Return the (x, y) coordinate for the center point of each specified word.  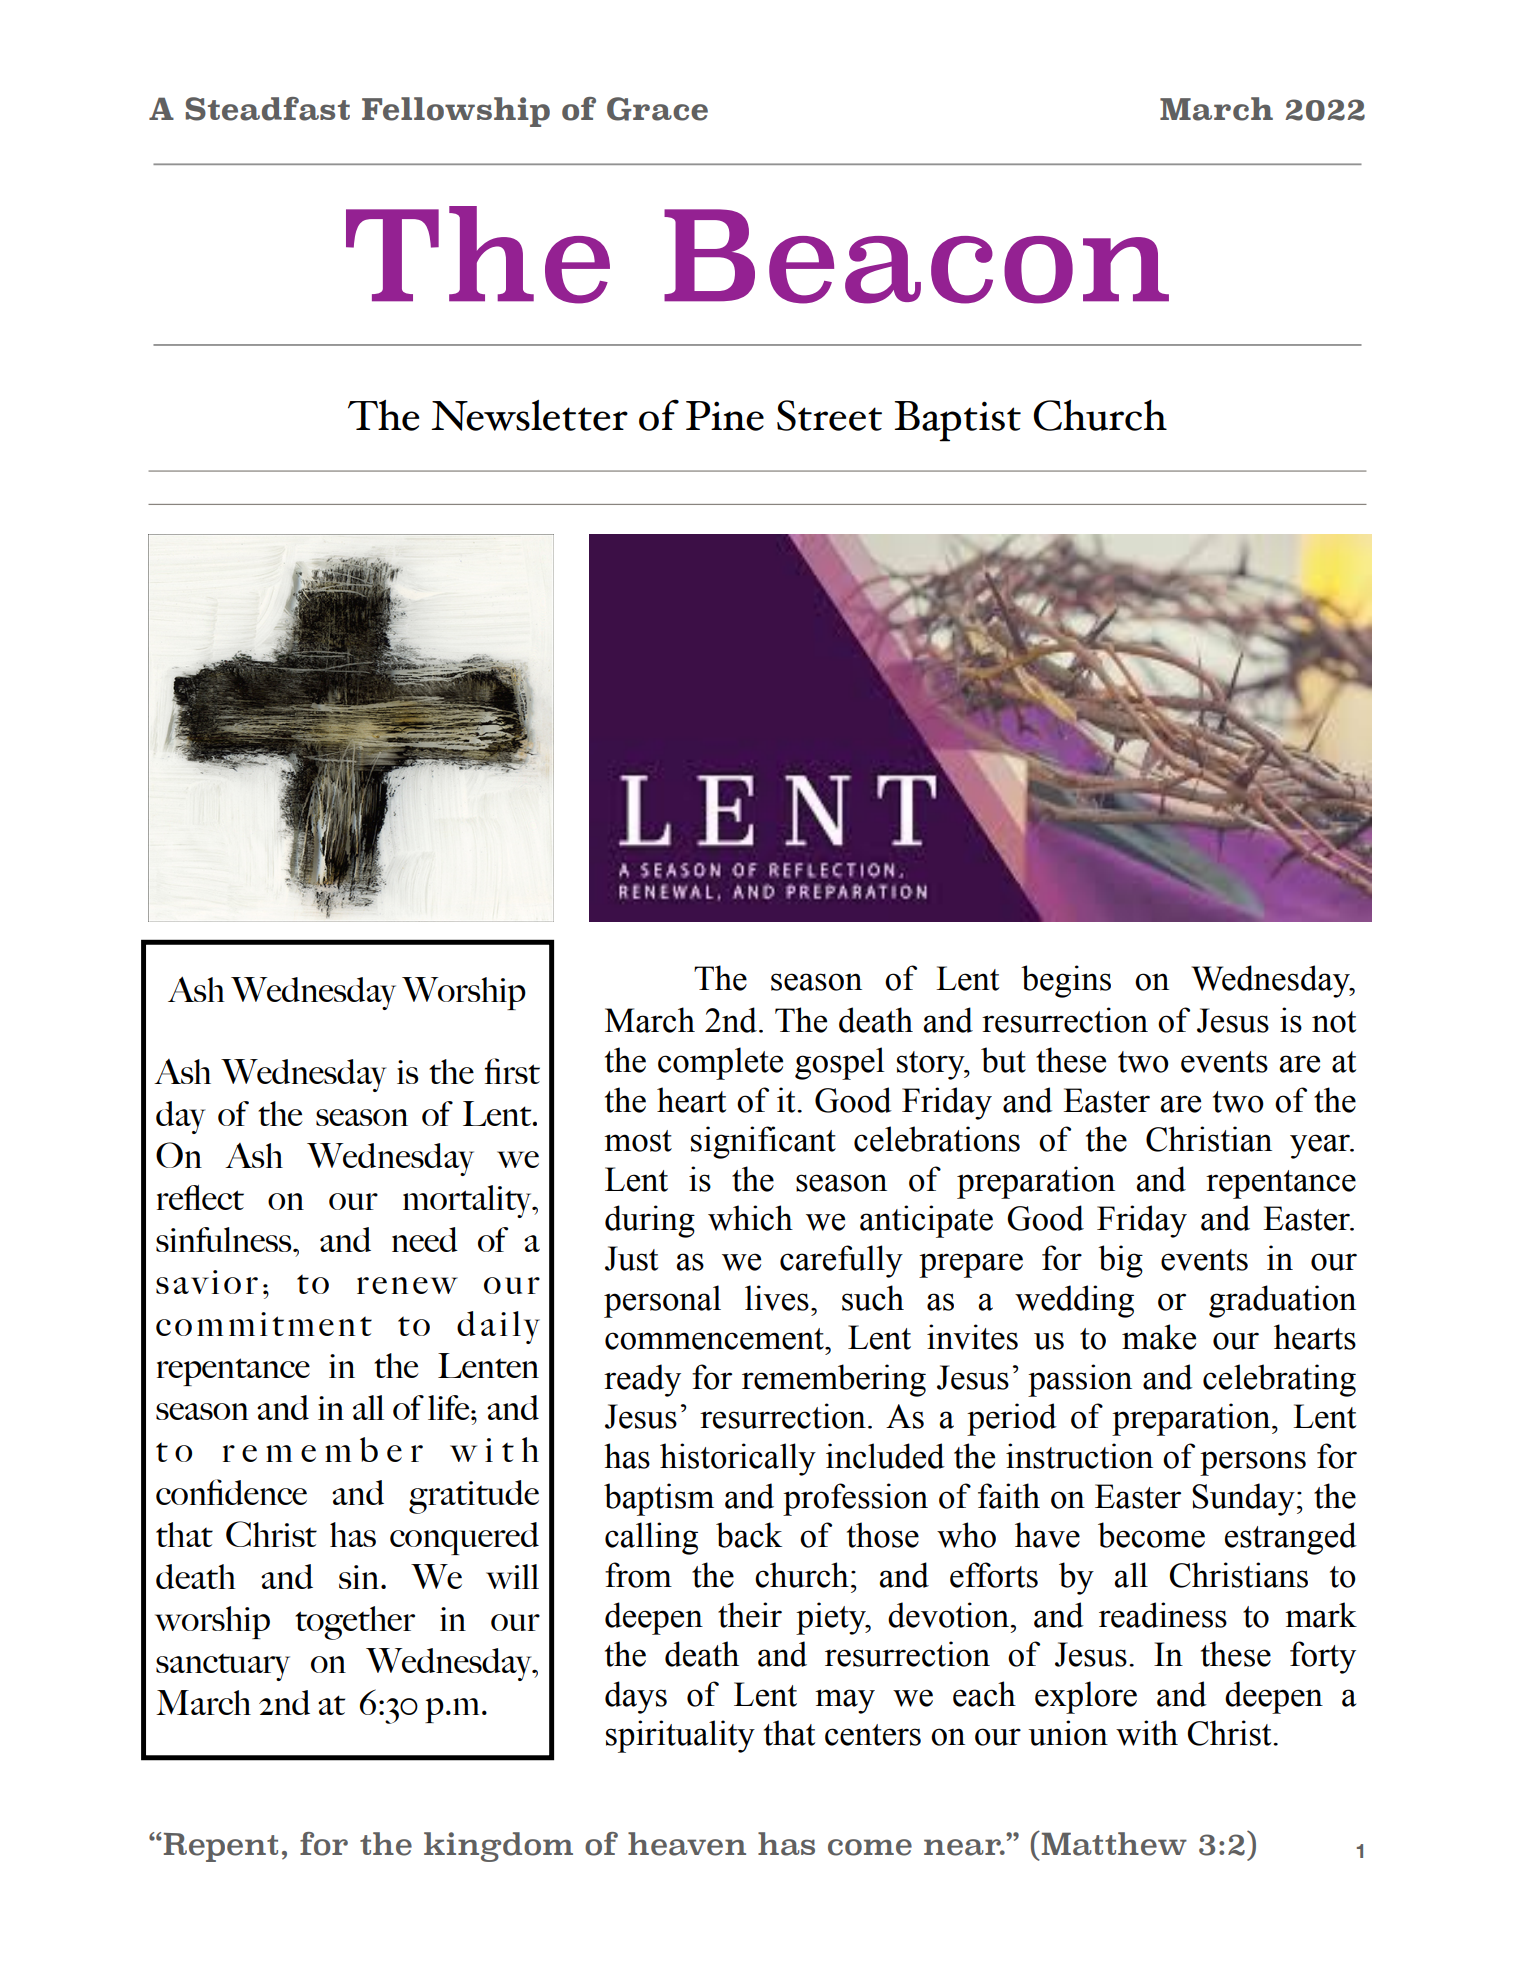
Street (829, 415)
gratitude (474, 1497)
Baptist (957, 421)
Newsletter (529, 415)
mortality (468, 1201)
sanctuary (223, 1667)
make (1159, 1337)
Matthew (1114, 1844)
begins (1066, 981)
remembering (834, 1380)
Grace (657, 109)
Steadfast (268, 109)
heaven (687, 1844)
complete (720, 1063)
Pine (725, 416)
